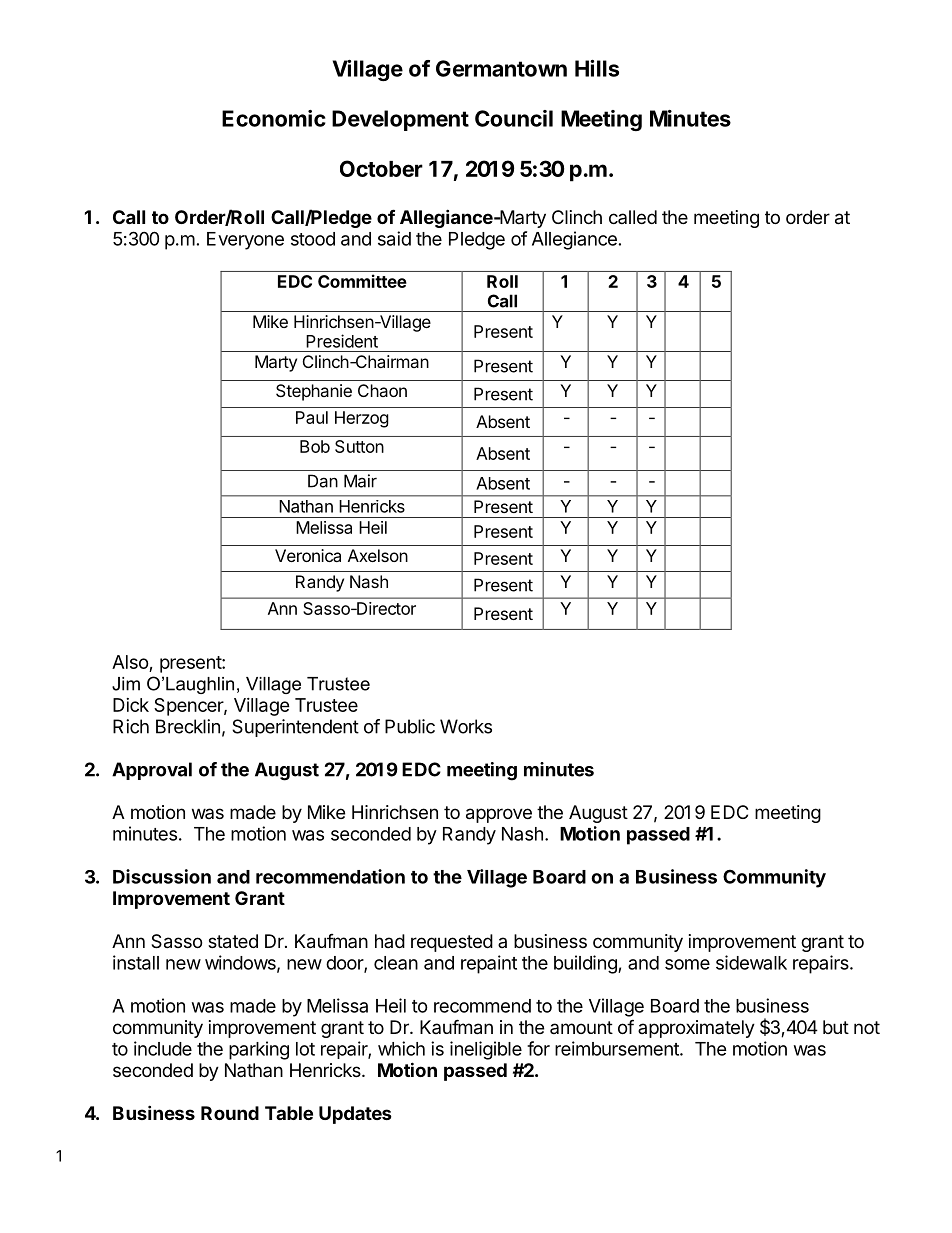  I want to click on ineligible, so click(486, 1050).
